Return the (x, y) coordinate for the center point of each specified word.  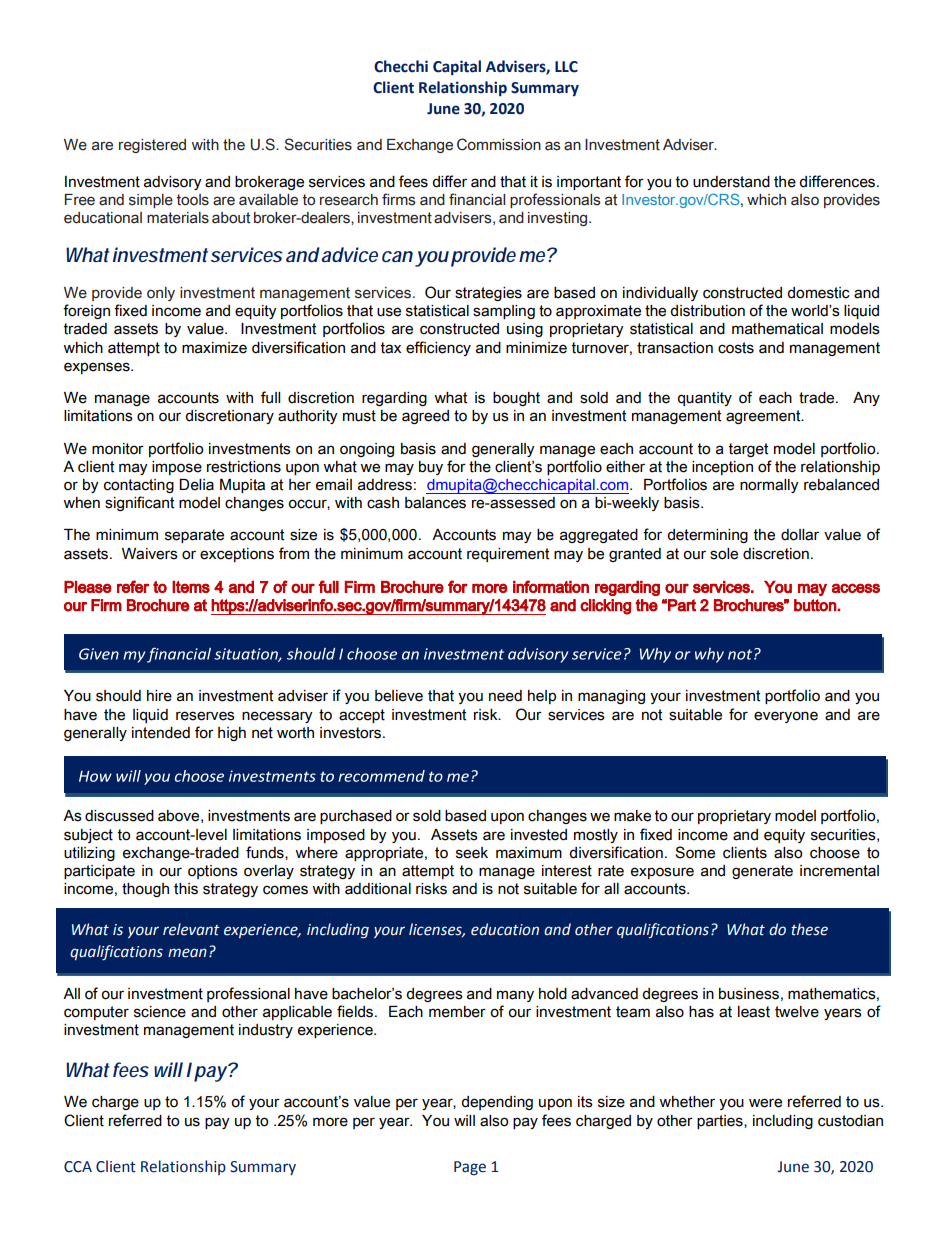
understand (731, 182)
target (748, 450)
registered (152, 146)
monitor (118, 449)
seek (472, 853)
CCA (78, 1167)
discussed (119, 816)
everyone (786, 717)
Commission (499, 144)
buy (431, 468)
